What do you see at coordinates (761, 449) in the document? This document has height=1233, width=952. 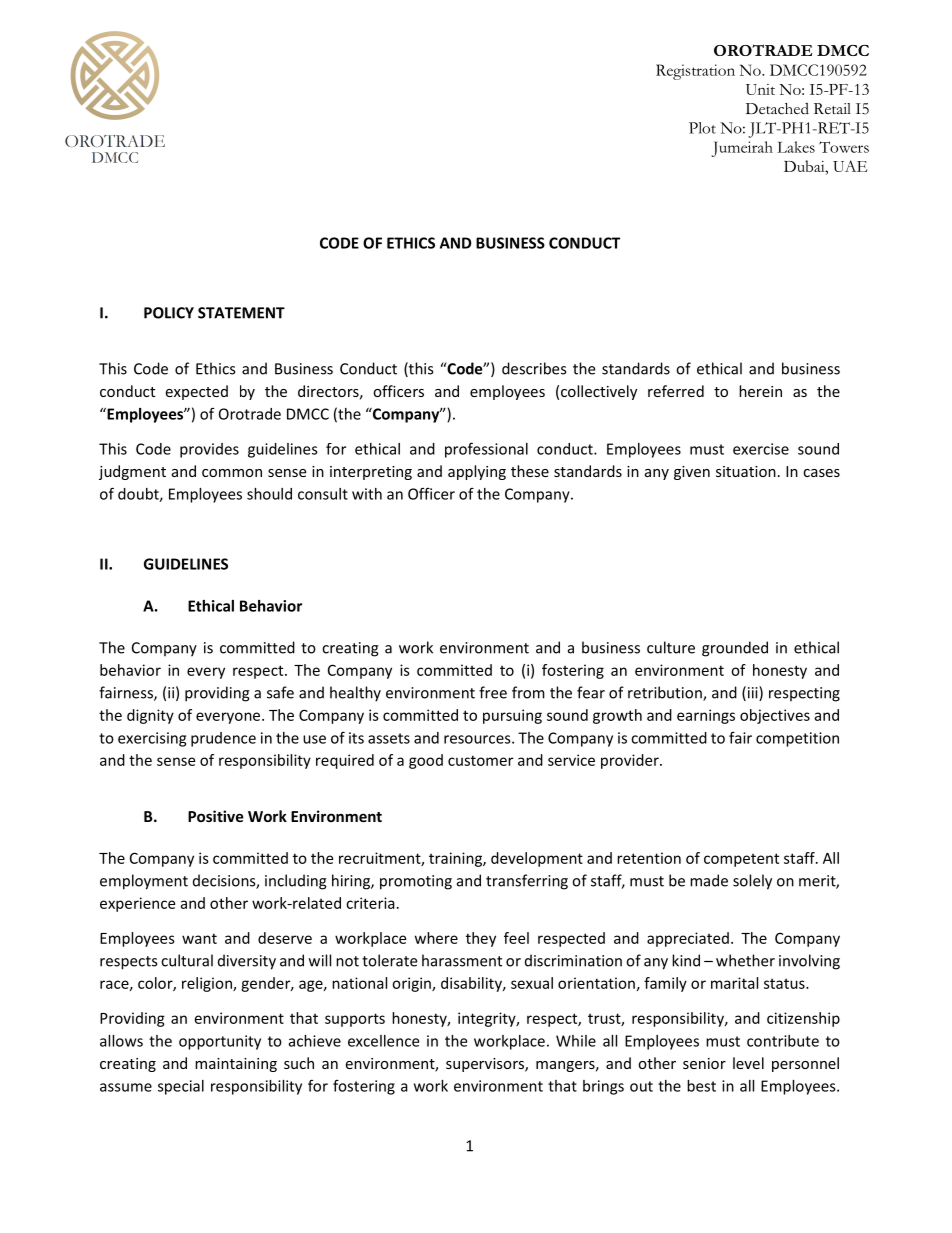 I see `exercise` at bounding box center [761, 449].
